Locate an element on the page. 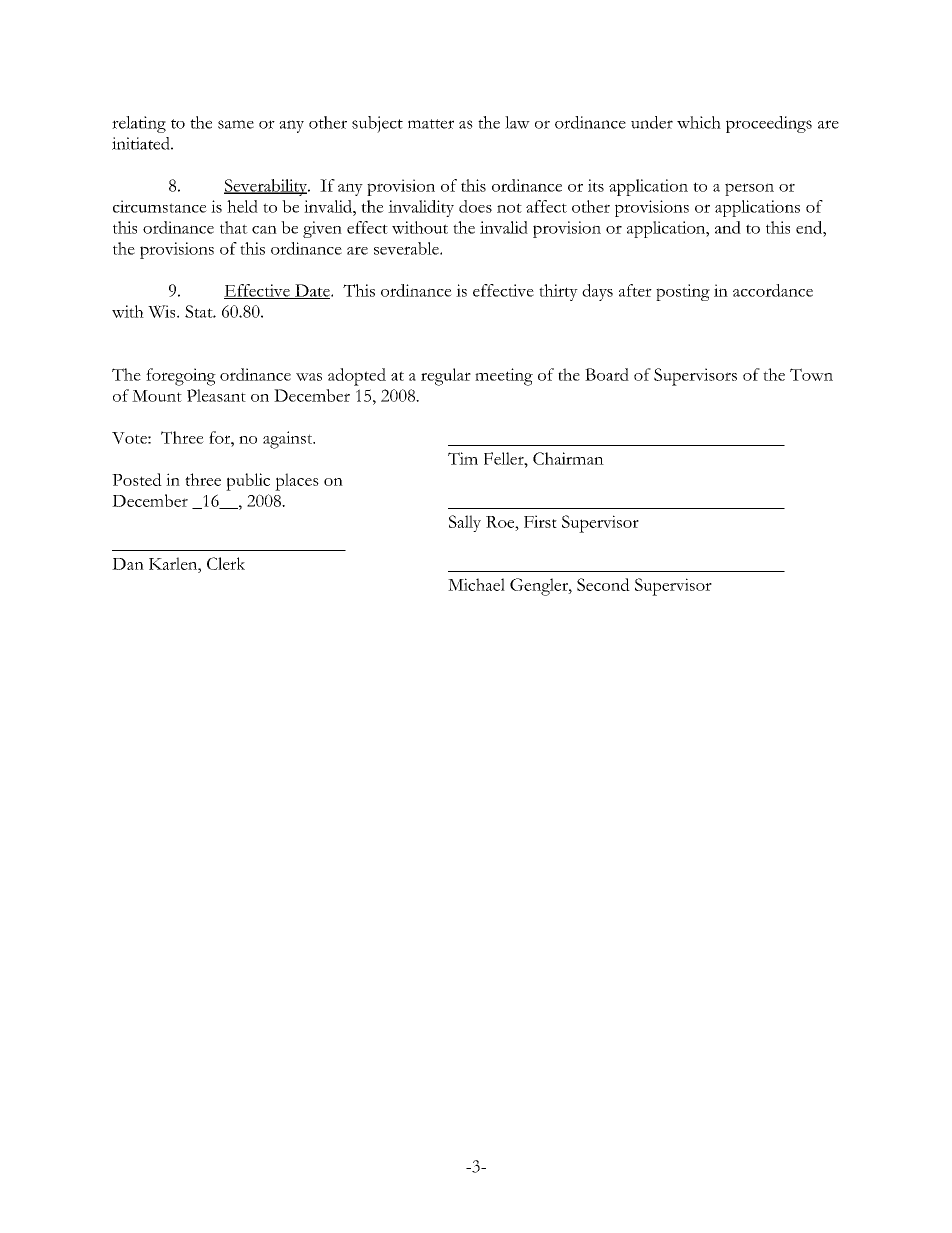 The height and width of the page is (1233, 952). Town is located at coordinates (811, 374).
